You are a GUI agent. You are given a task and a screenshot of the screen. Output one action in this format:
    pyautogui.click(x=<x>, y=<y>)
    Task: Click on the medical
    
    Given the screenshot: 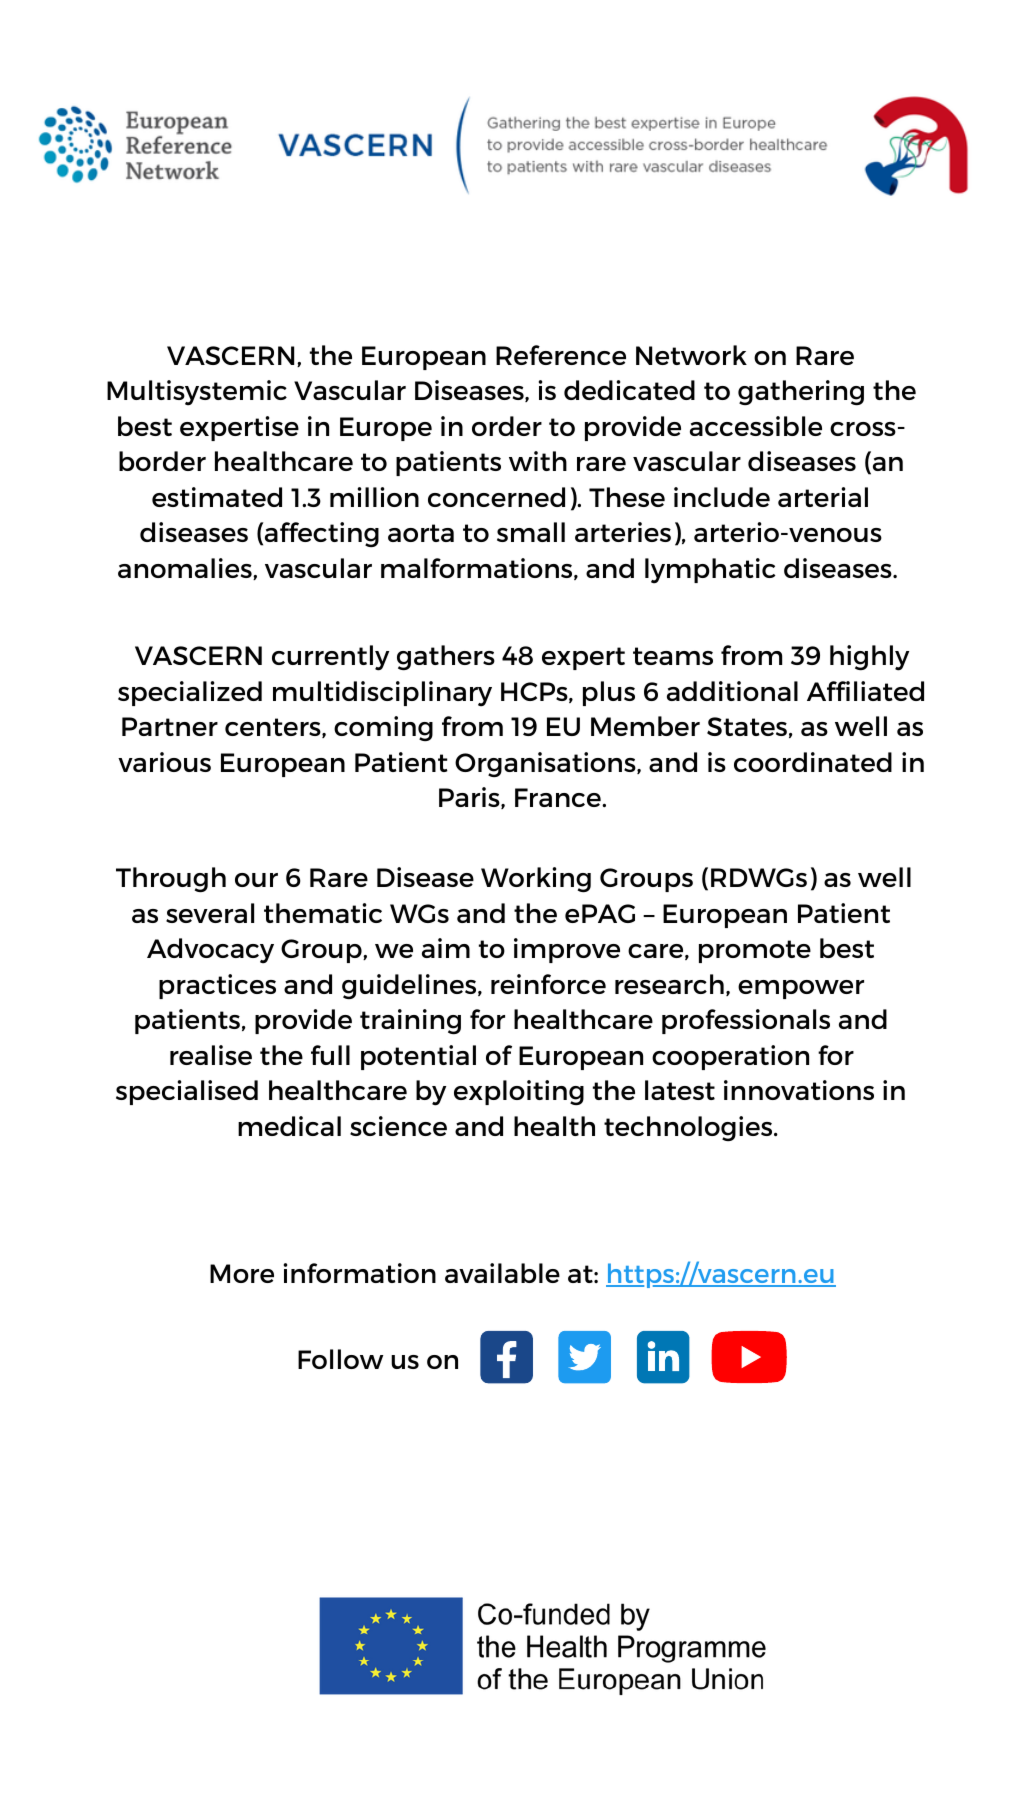 What is the action you would take?
    pyautogui.click(x=289, y=1126)
